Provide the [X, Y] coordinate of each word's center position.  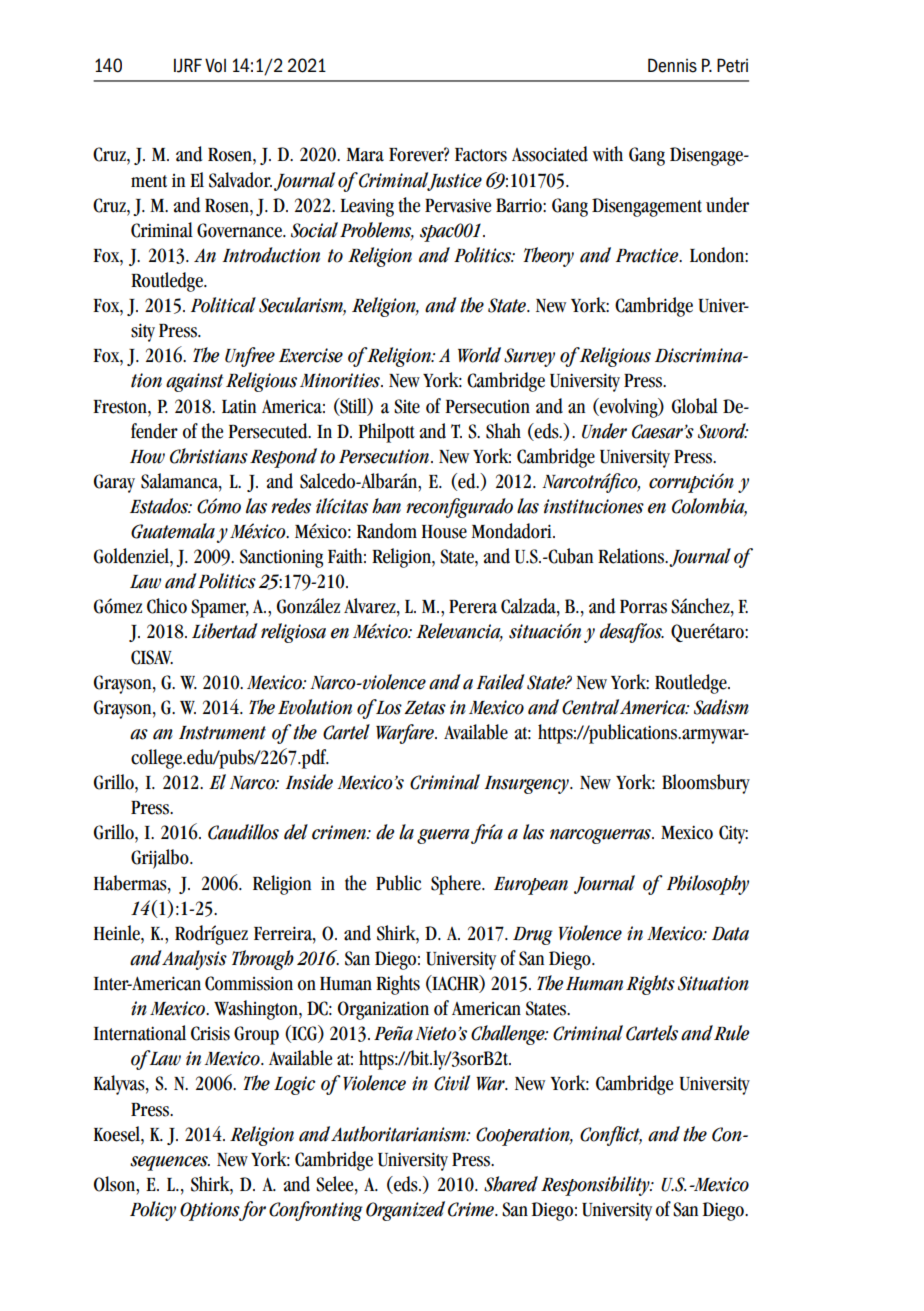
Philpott [386, 433]
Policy [153, 1211]
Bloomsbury [706, 784]
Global [695, 406]
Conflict [611, 1136]
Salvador [240, 180]
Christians [209, 456]
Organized [405, 1211]
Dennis [672, 65]
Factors [481, 155]
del [296, 832]
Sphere [457, 885]
